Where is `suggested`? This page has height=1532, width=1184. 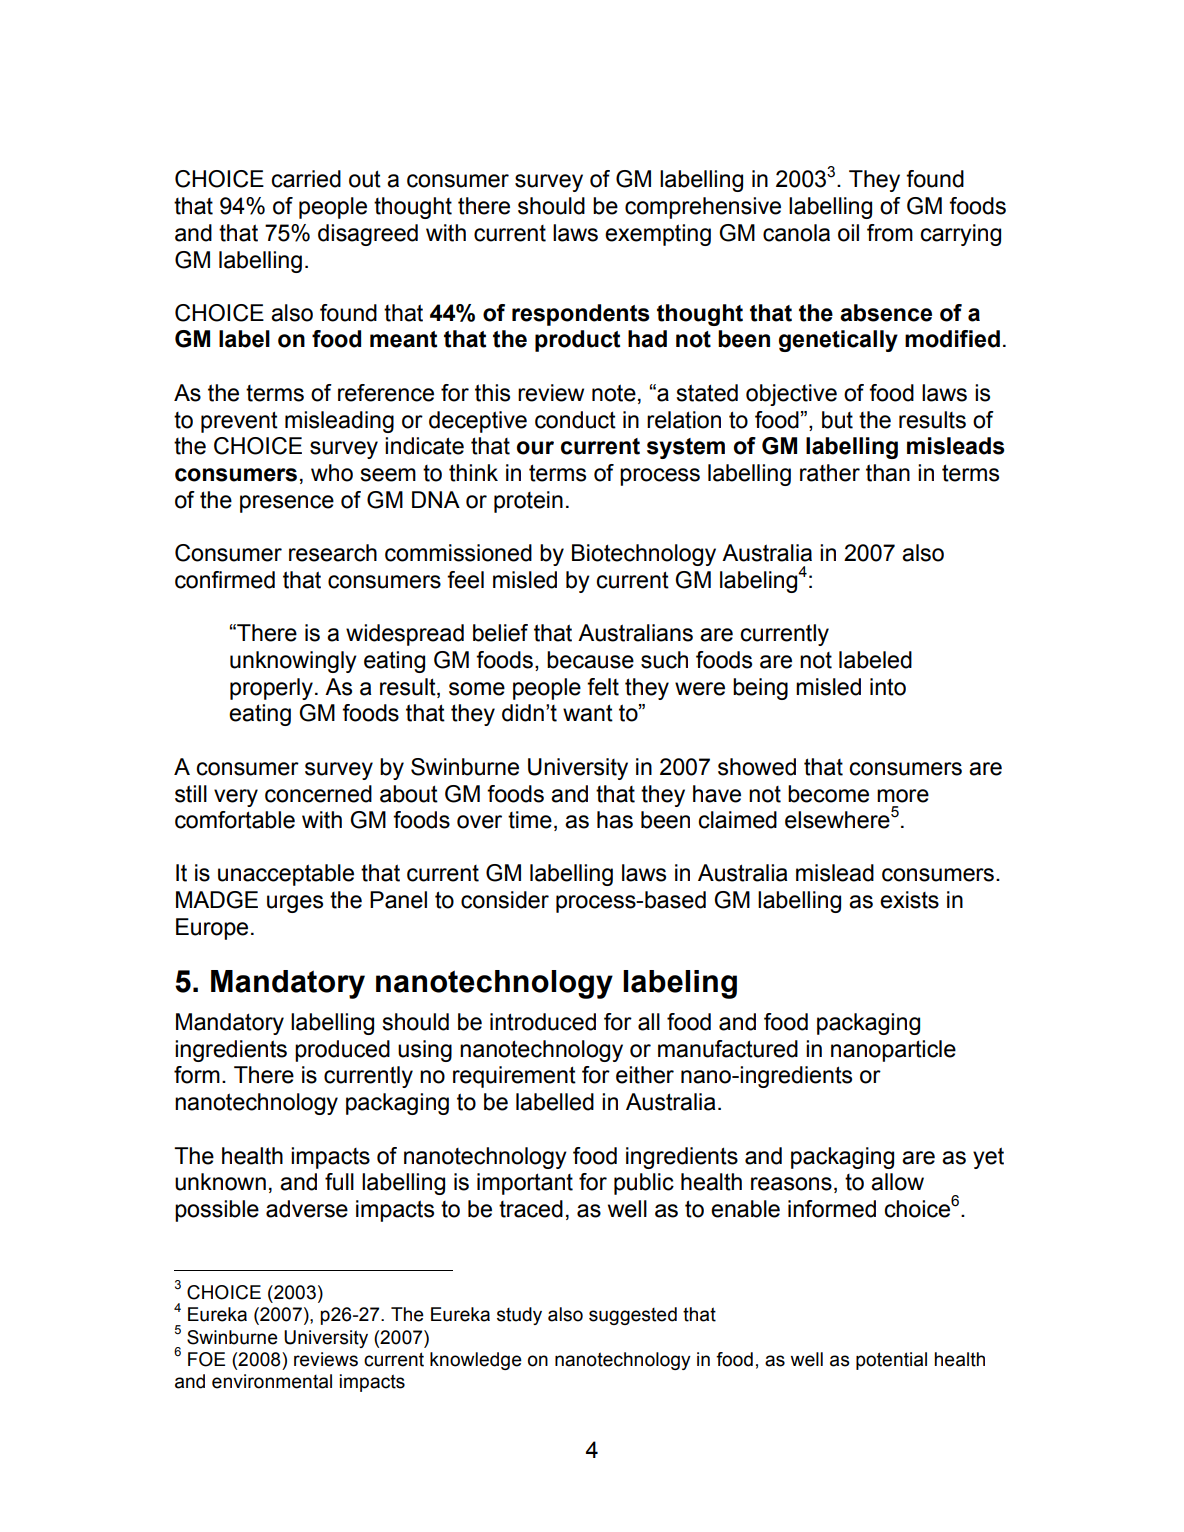 suggested is located at coordinates (633, 1316).
